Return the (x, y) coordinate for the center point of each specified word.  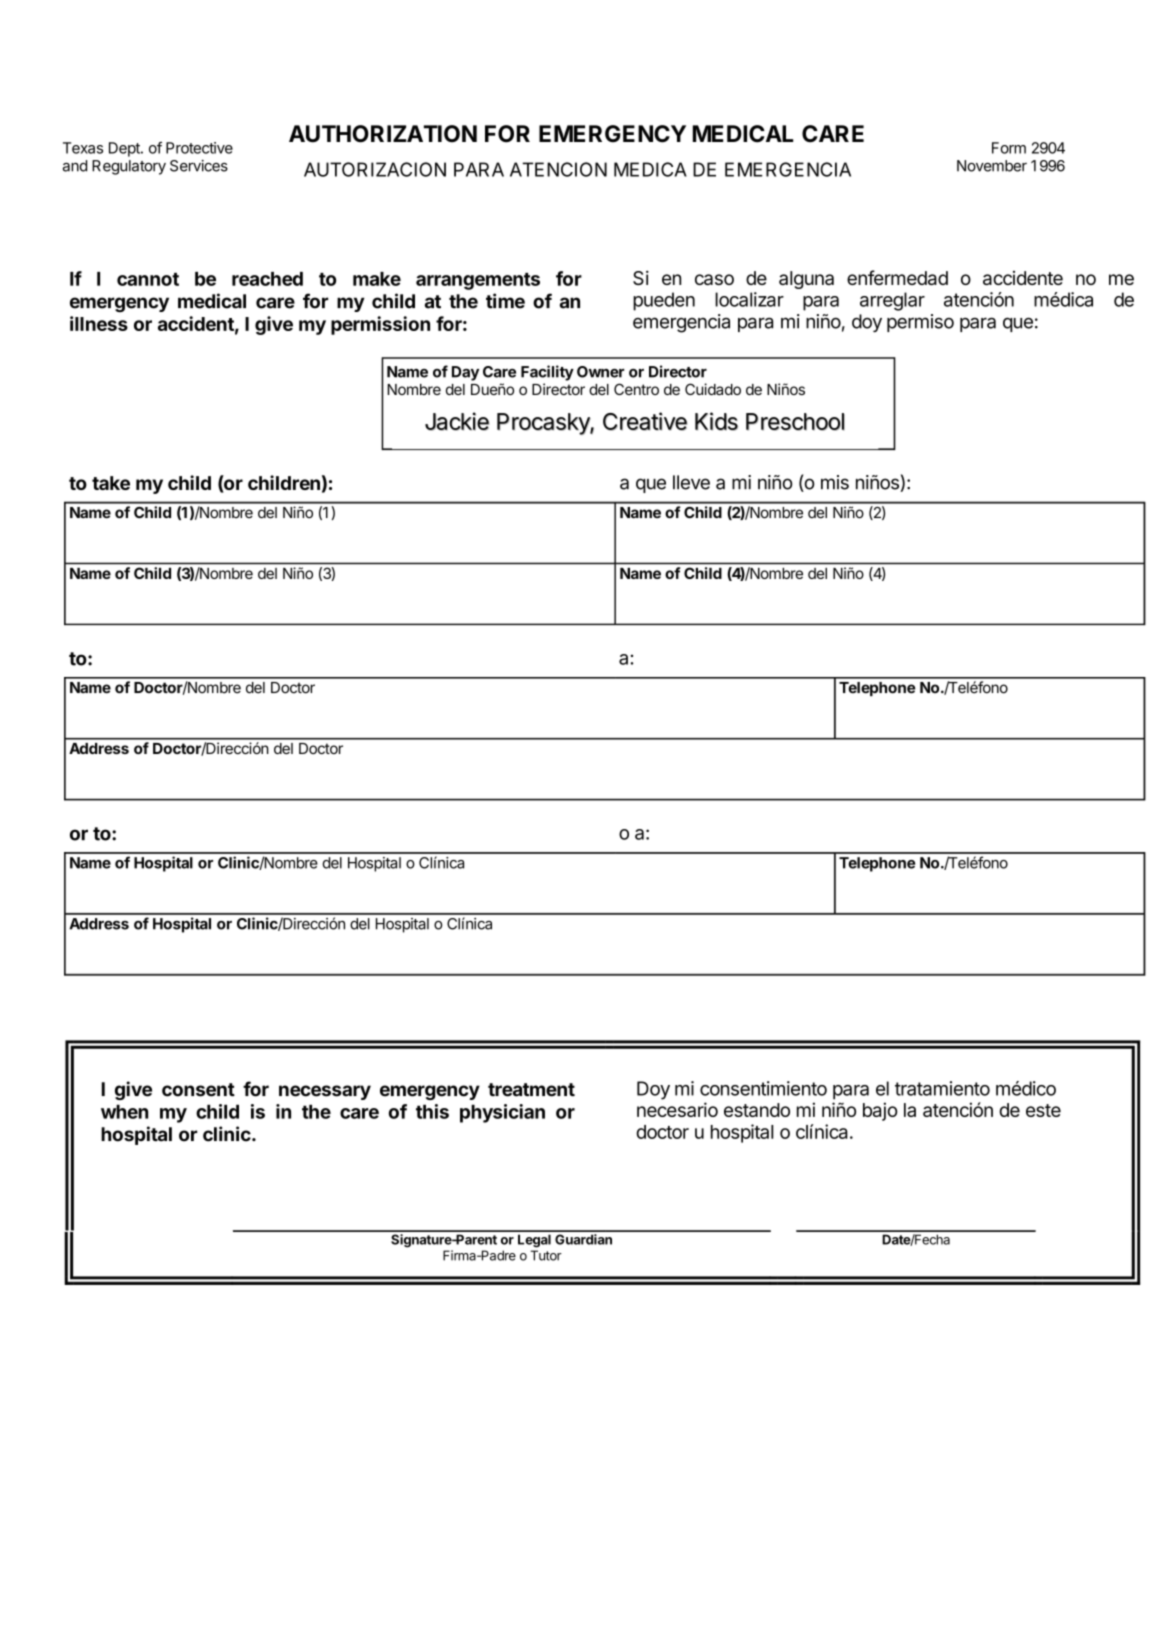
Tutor (546, 1255)
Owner (601, 372)
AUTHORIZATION (383, 134)
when (124, 1111)
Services (199, 166)
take (111, 483)
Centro (636, 389)
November (992, 166)
